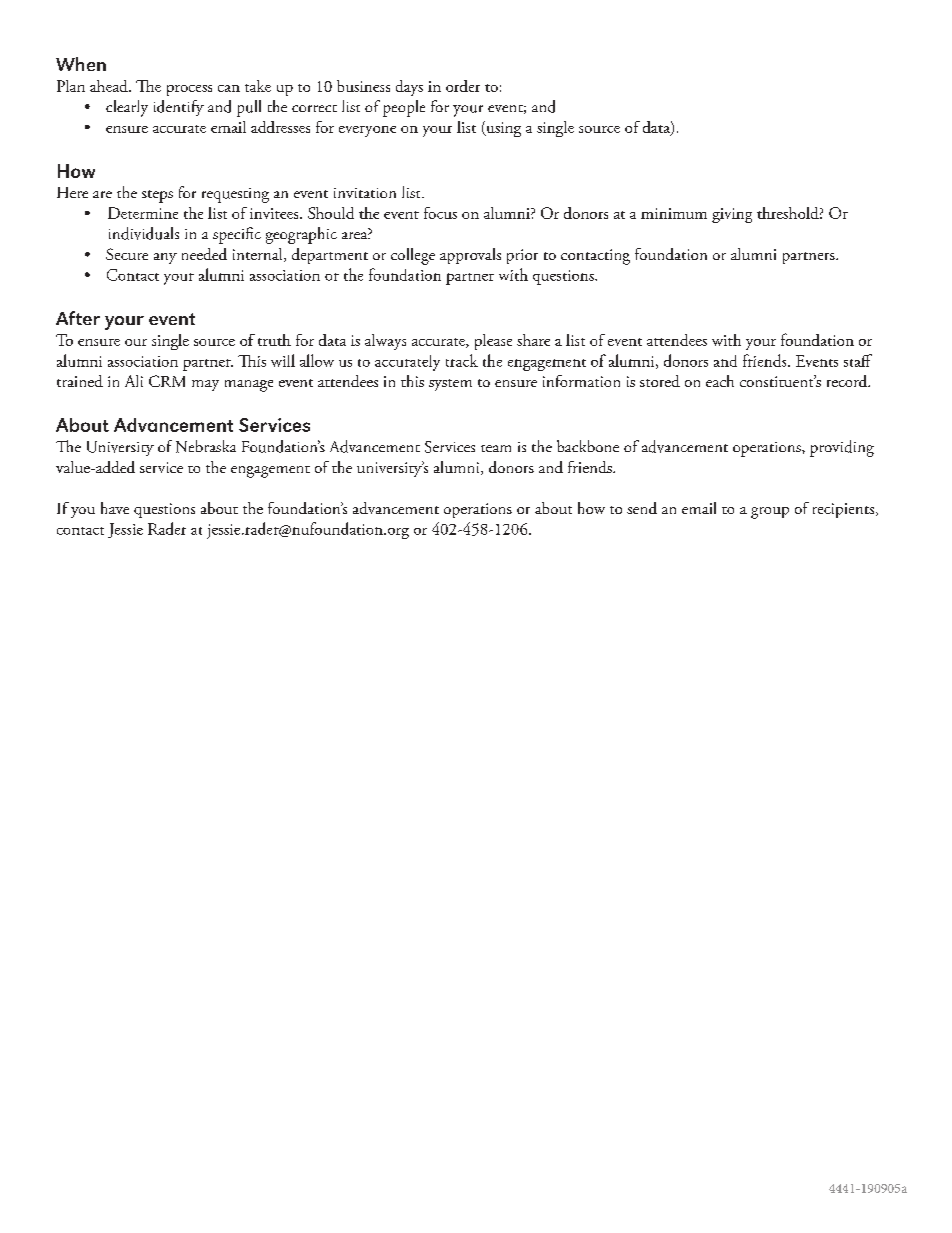 Image resolution: width=952 pixels, height=1233 pixels. Describe the element at coordinates (367, 131) in the screenshot. I see `everyone` at that location.
